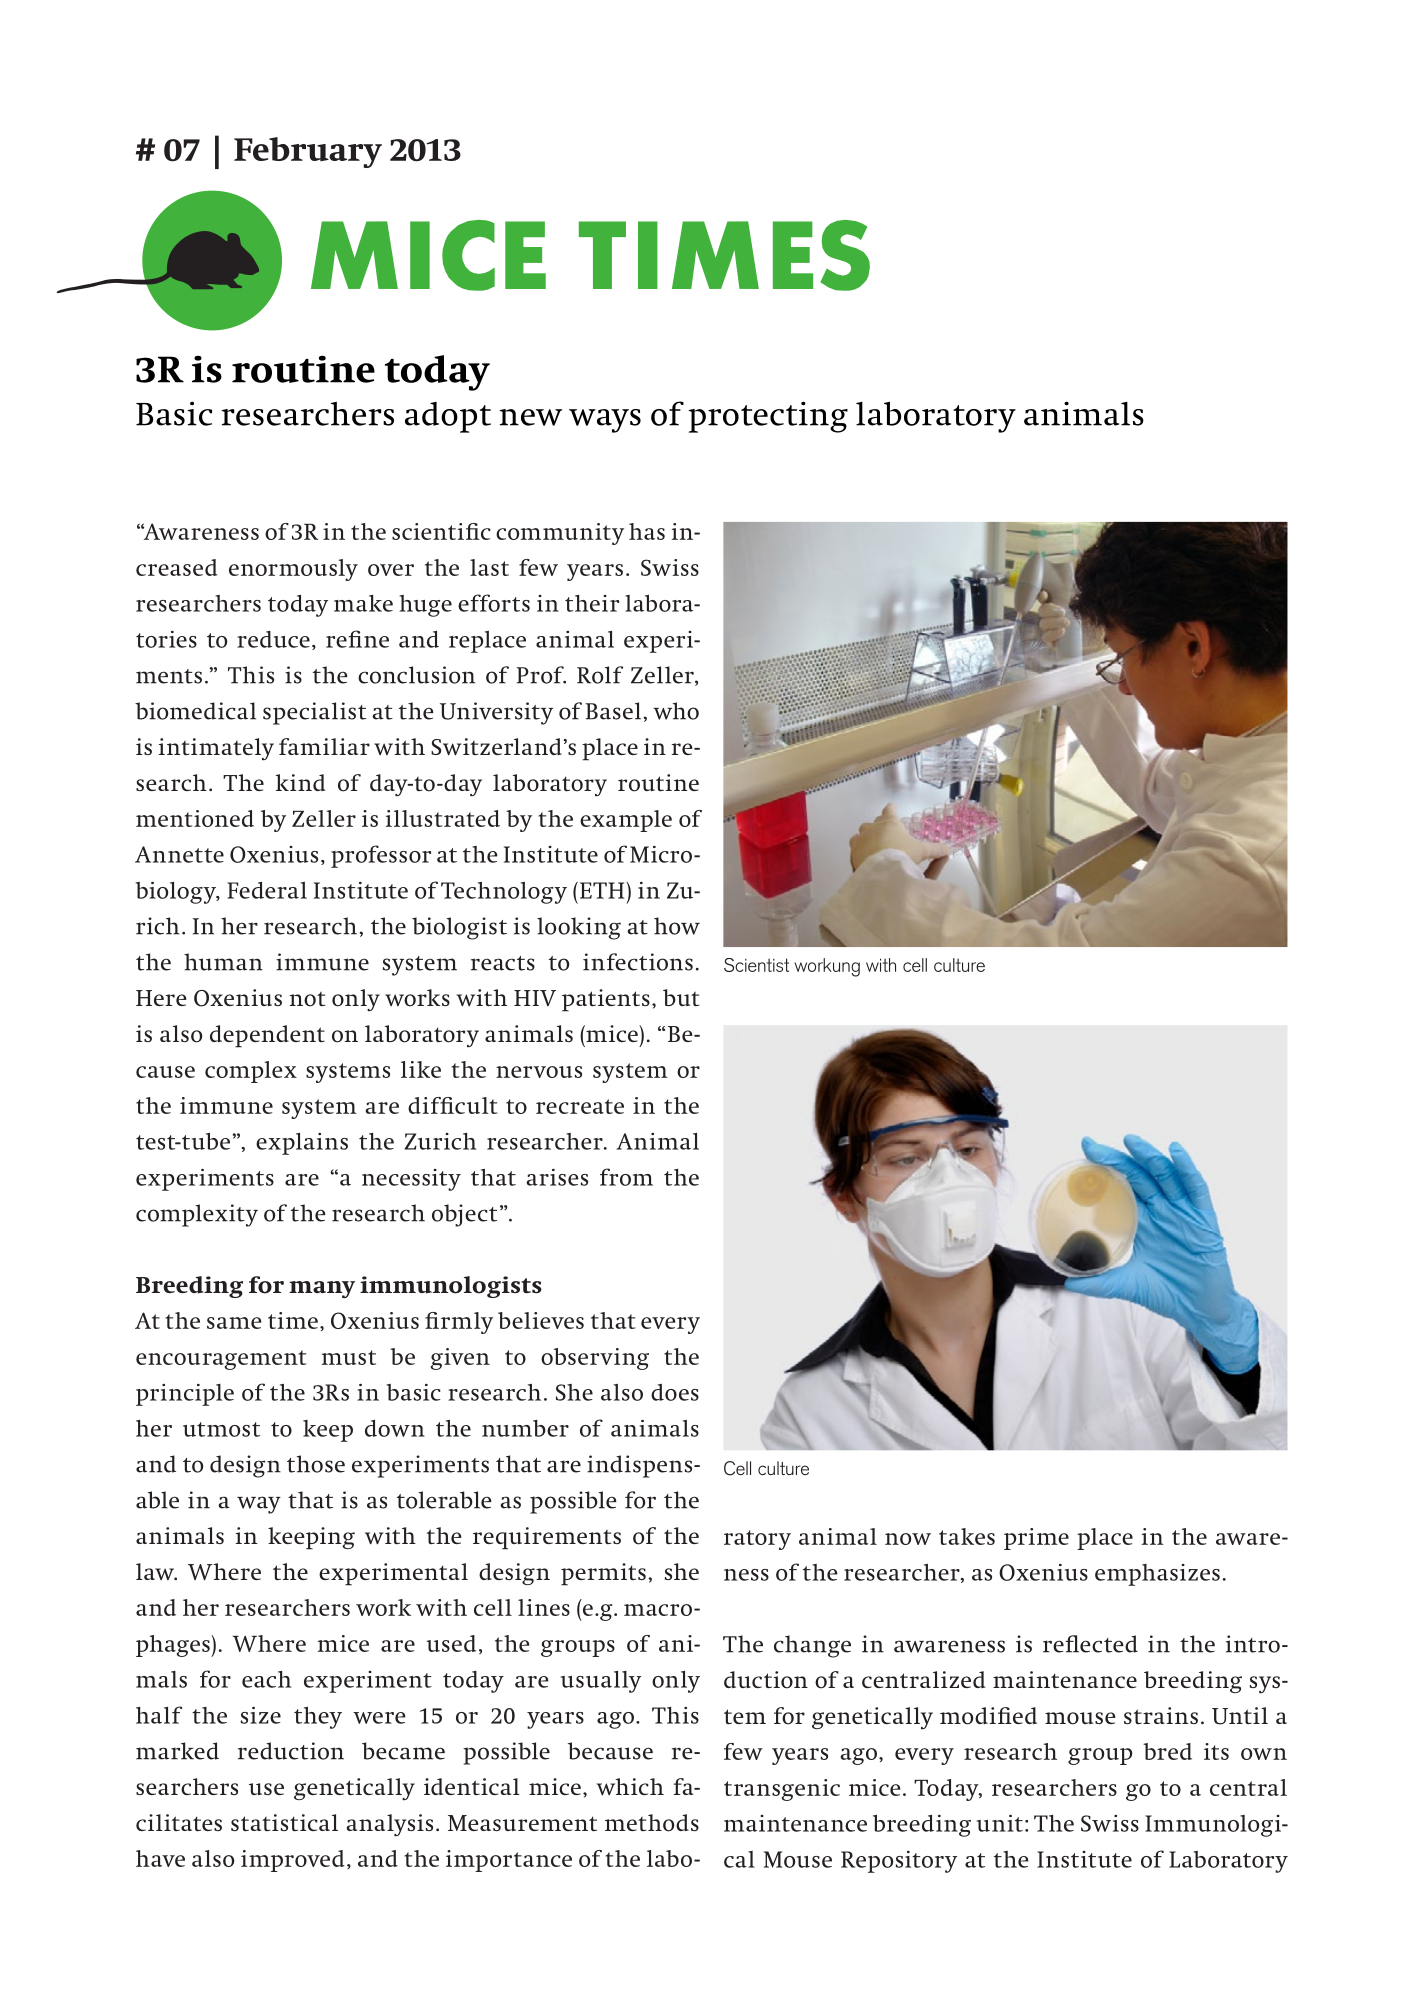 The height and width of the screenshot is (2013, 1423). I want to click on many, so click(322, 1289).
